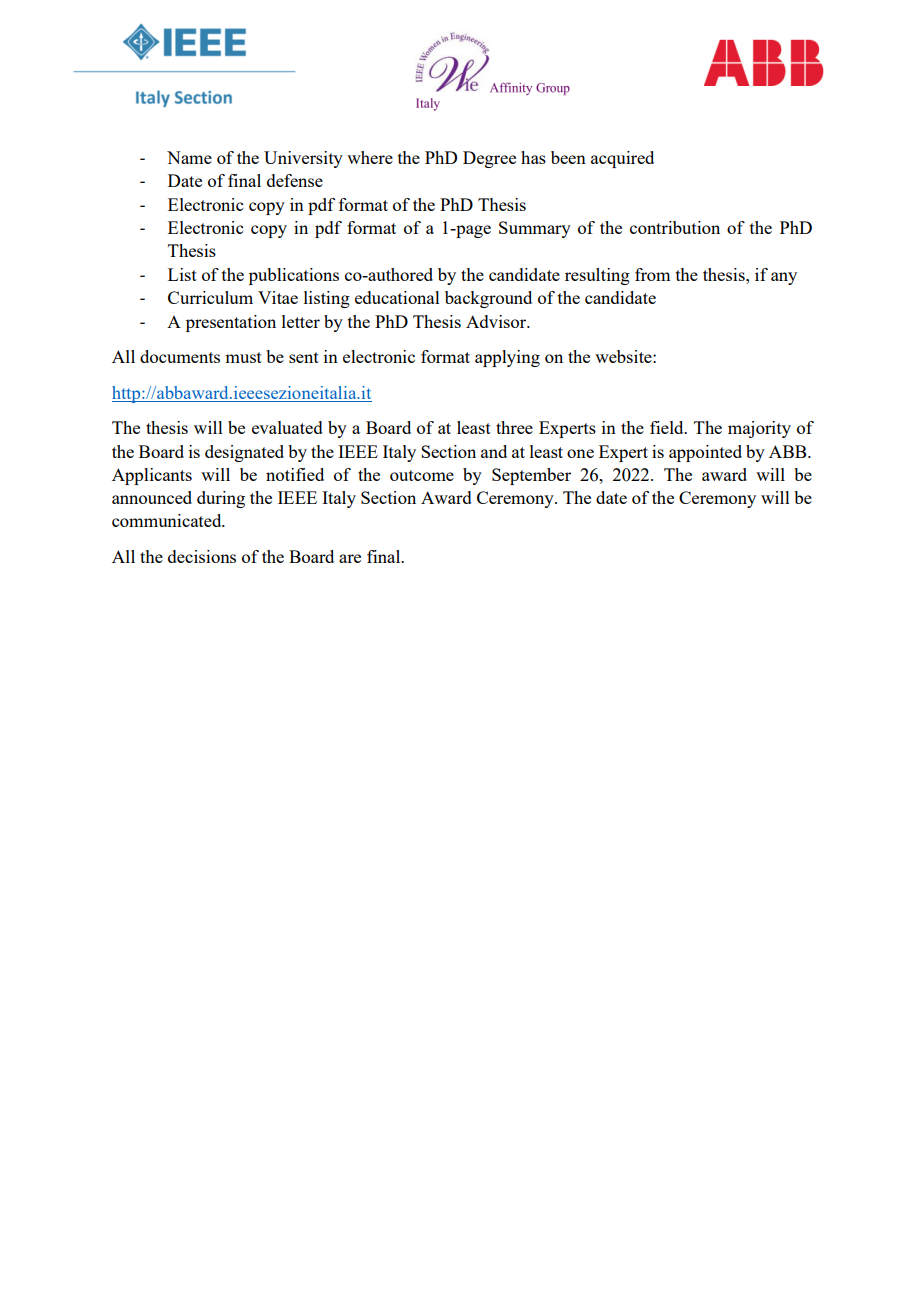  Describe the element at coordinates (507, 358) in the screenshot. I see `applying` at that location.
